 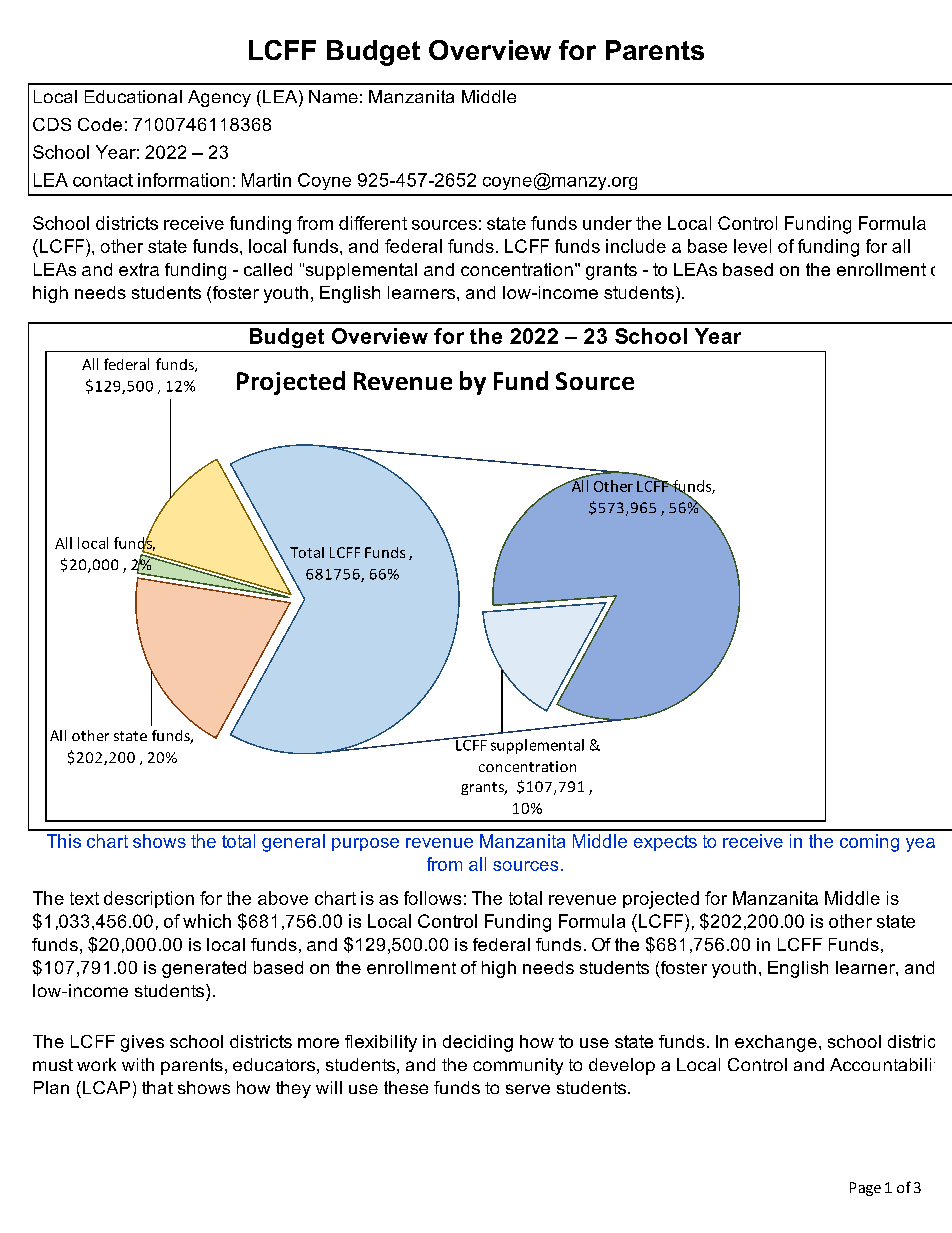 I want to click on This, so click(x=64, y=841).
